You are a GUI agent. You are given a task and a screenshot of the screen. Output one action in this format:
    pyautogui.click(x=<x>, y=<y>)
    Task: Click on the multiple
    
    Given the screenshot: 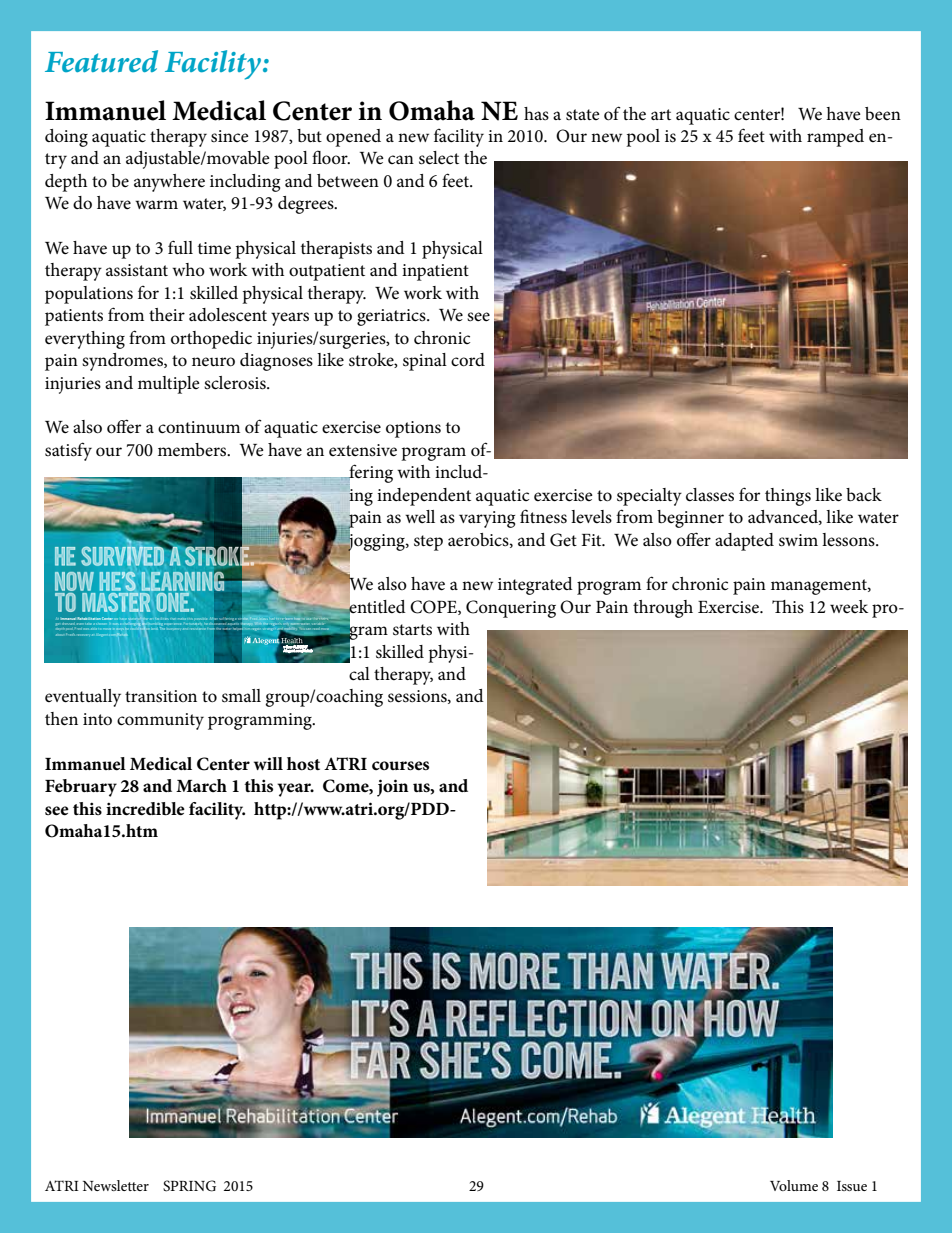 What is the action you would take?
    pyautogui.click(x=169, y=385)
